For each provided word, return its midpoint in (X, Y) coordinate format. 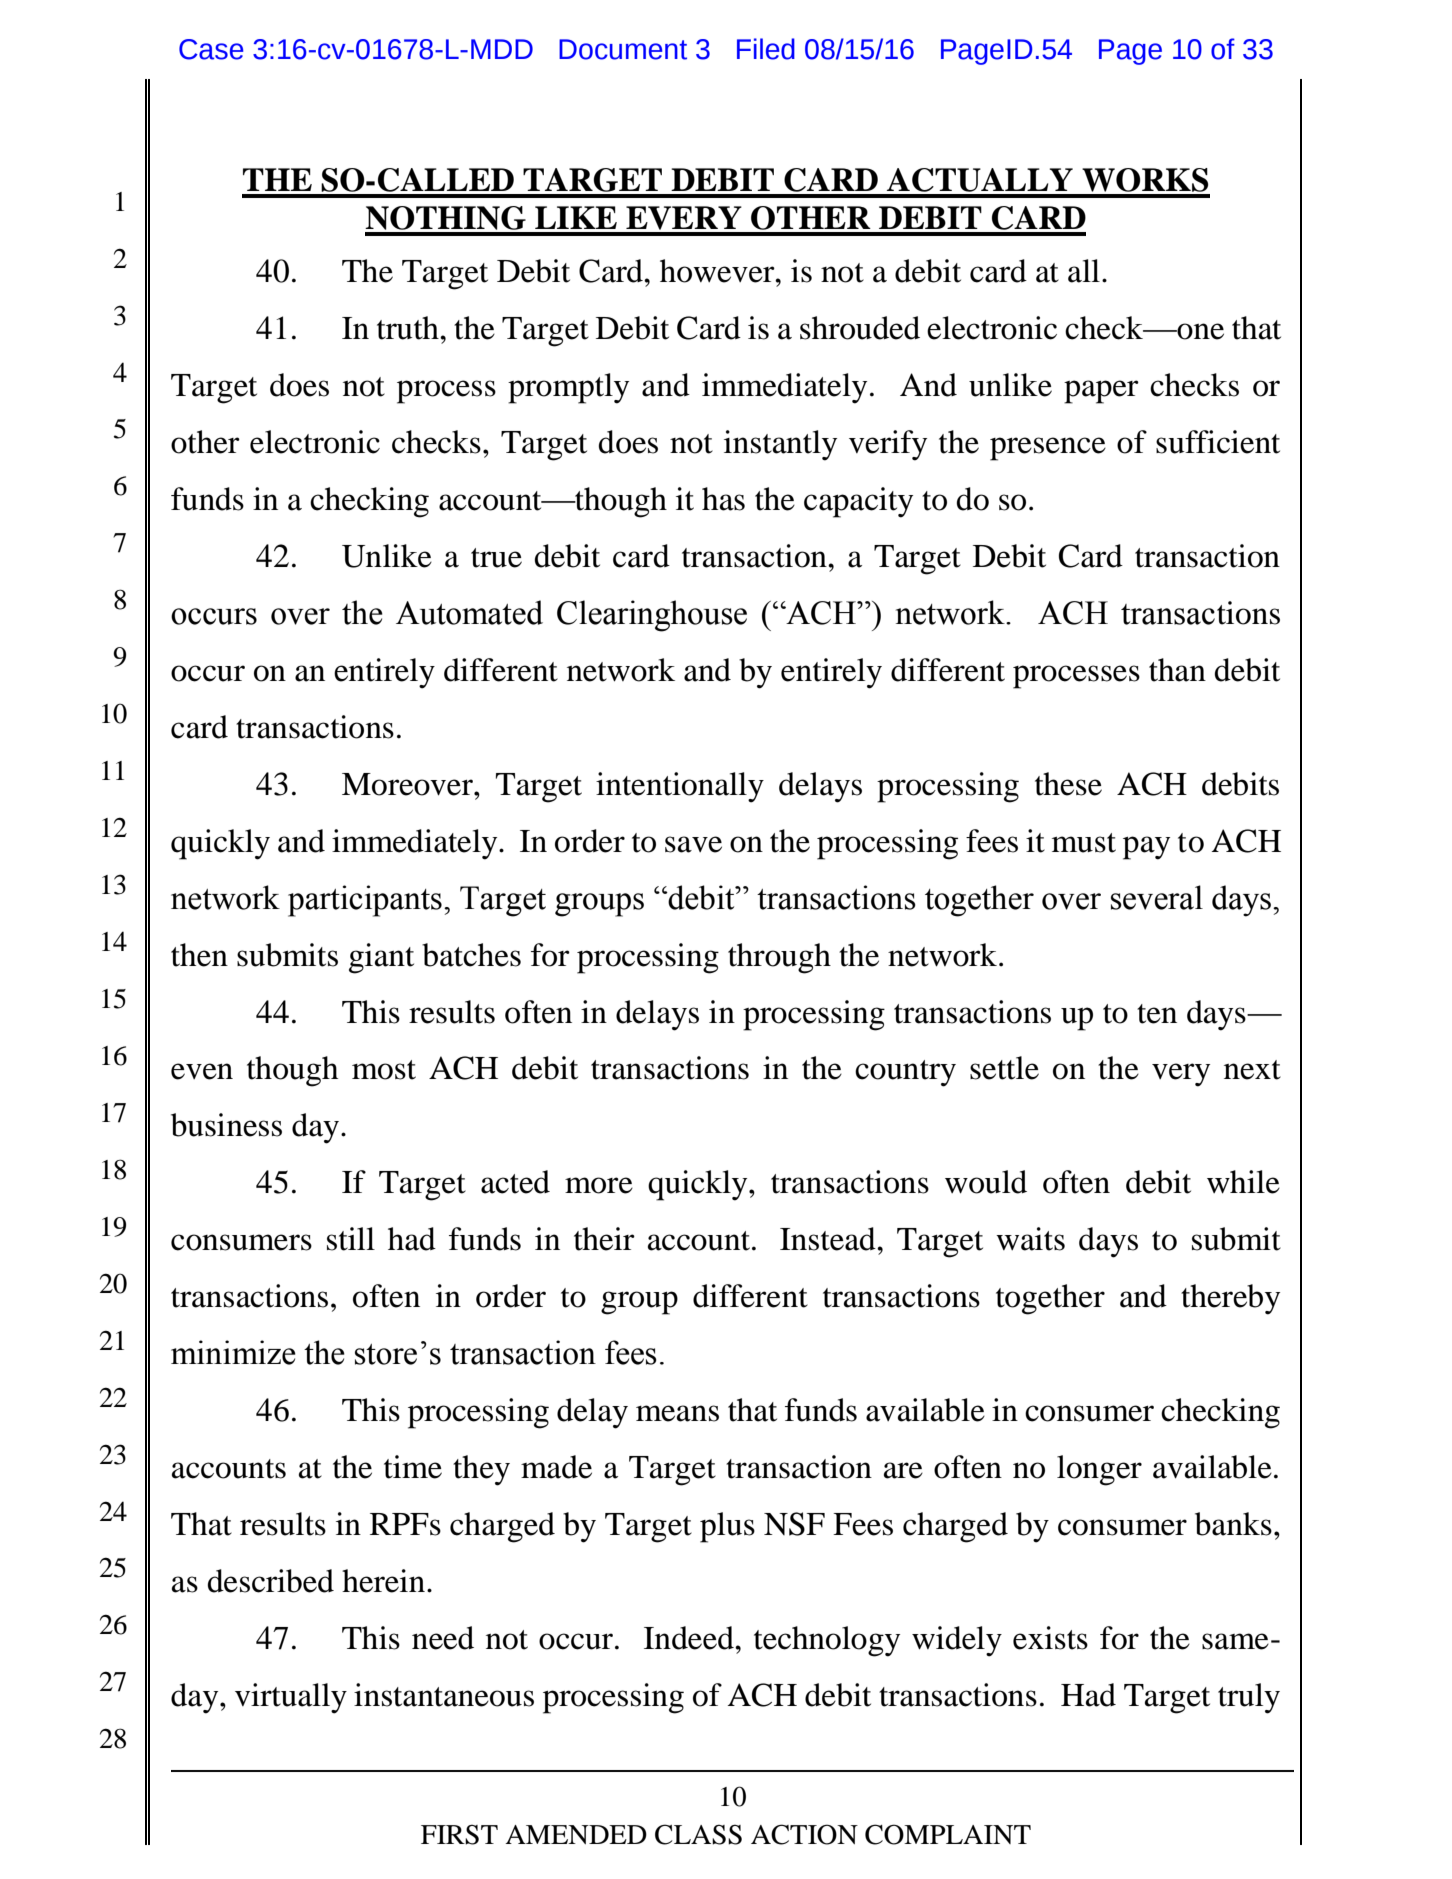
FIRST (459, 1834)
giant (381, 958)
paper (1101, 392)
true (496, 558)
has (723, 499)
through (779, 958)
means (677, 1413)
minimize (233, 1352)
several (1157, 897)
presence (1048, 449)
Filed (766, 49)
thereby (1230, 1299)
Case (211, 49)
